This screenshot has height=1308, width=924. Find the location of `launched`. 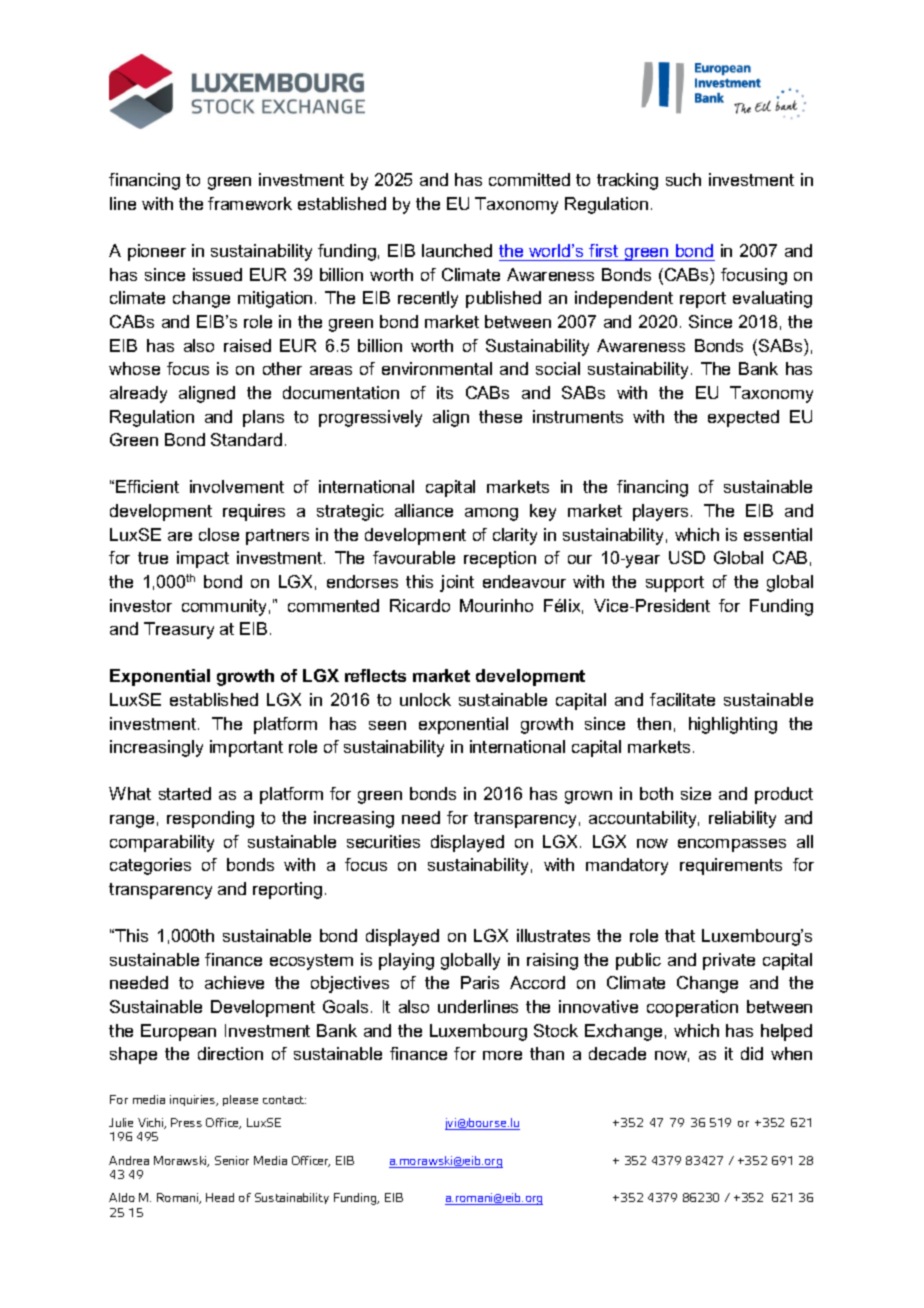

launched is located at coordinates (457, 250).
